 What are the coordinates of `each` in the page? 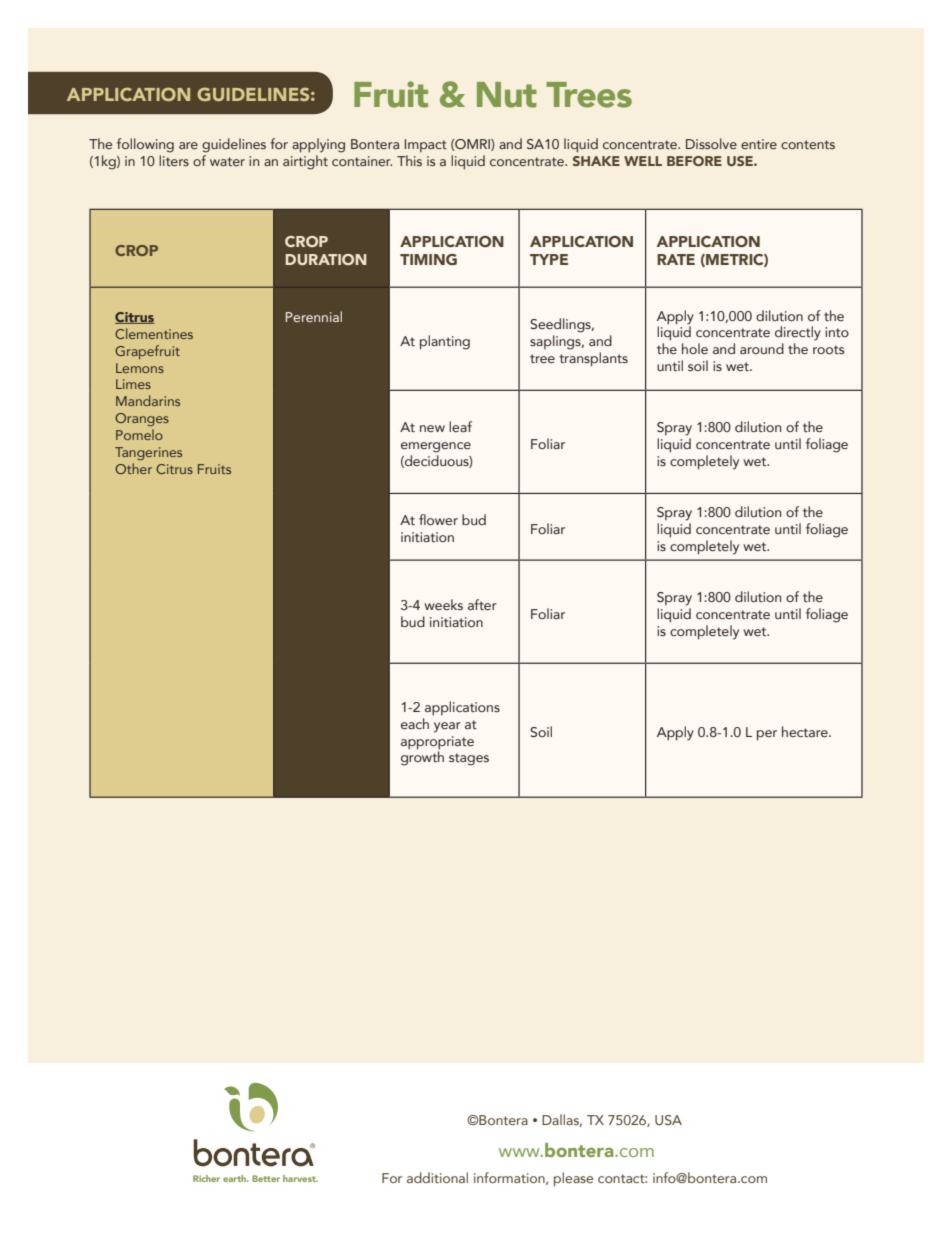 It's located at (415, 723).
